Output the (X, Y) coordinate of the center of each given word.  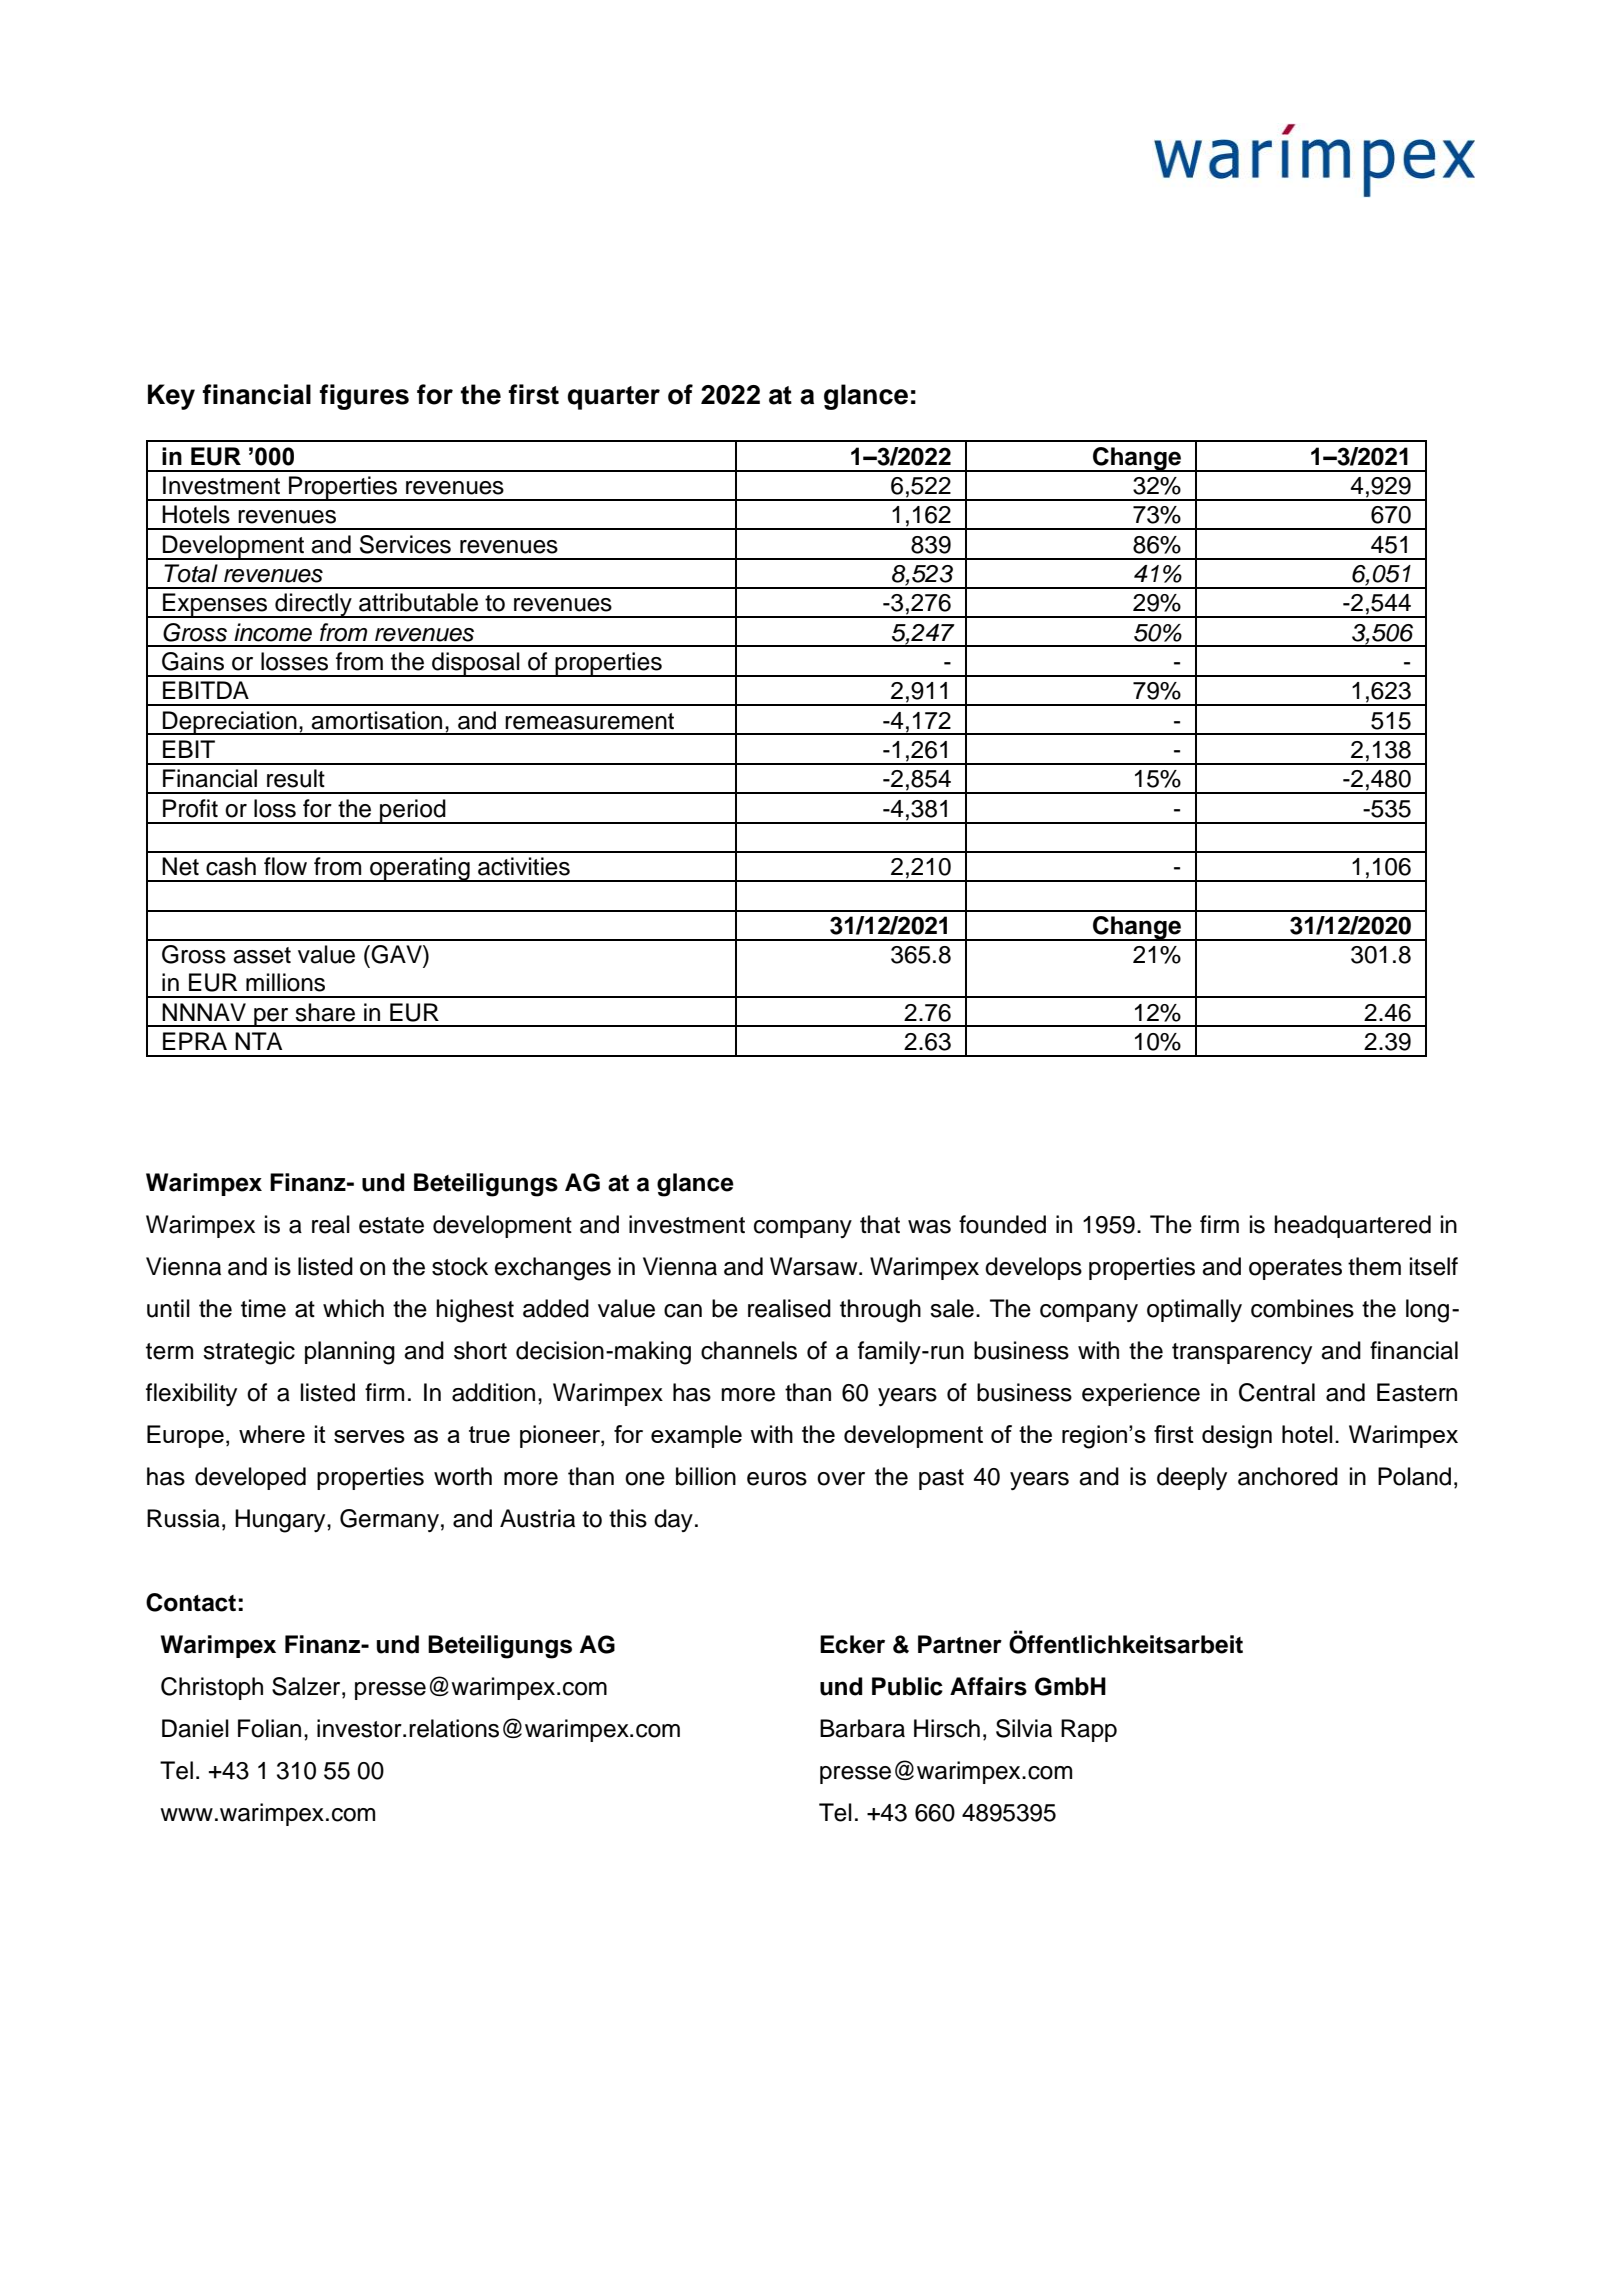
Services (405, 544)
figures (364, 397)
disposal (476, 664)
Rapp (1089, 1730)
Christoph (212, 1688)
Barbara (862, 1728)
